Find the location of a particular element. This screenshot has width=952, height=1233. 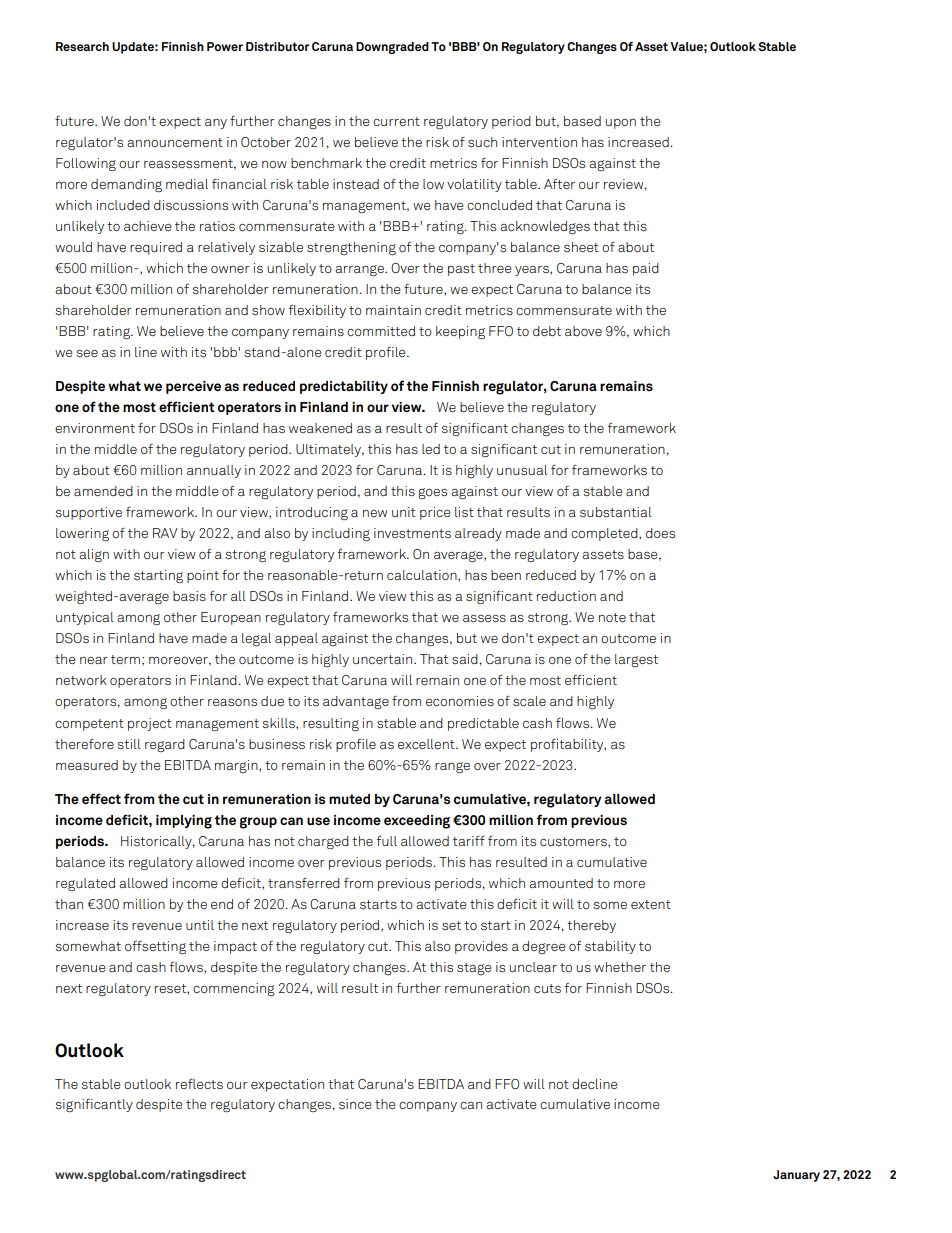

required is located at coordinates (156, 248).
